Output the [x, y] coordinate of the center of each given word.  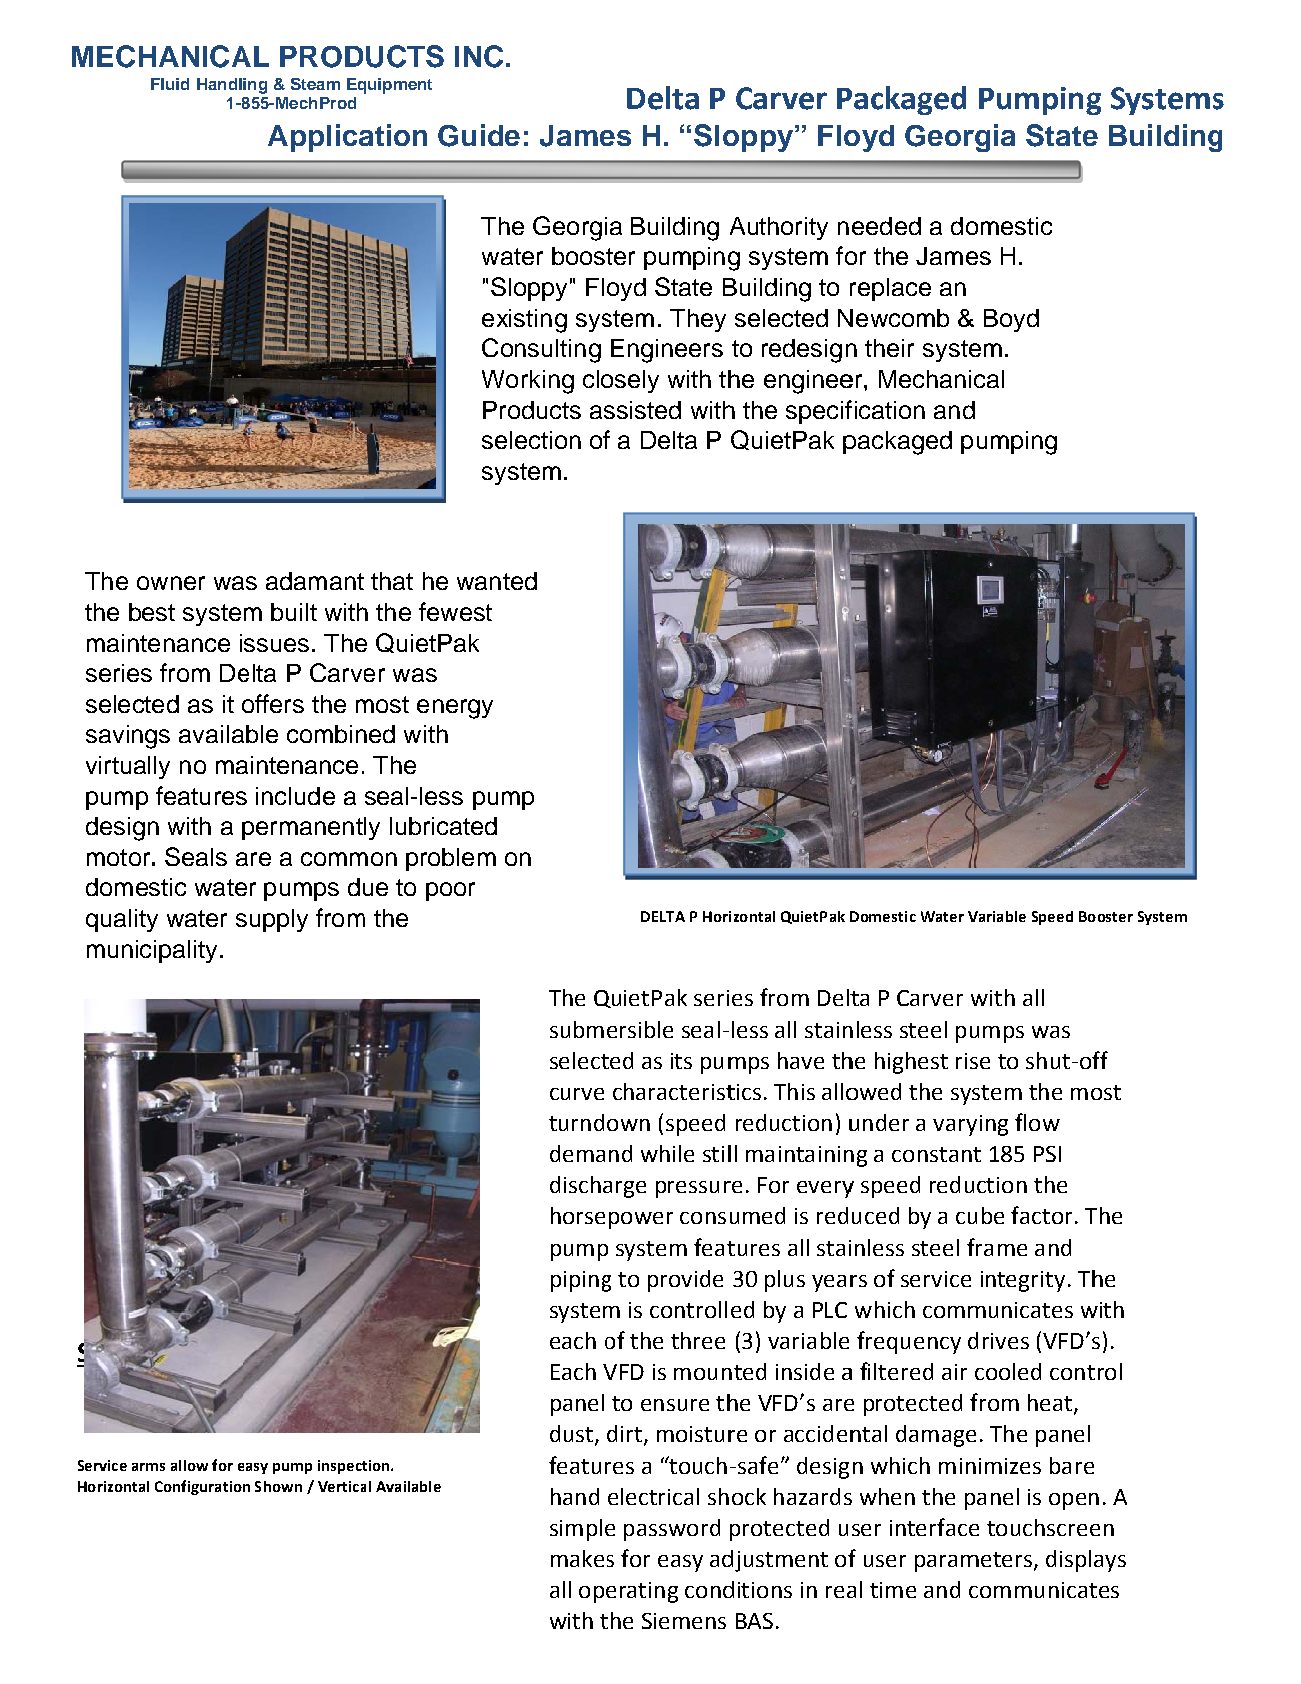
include [295, 796]
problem [451, 859]
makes [582, 1558]
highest [911, 1063]
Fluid [170, 84]
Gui [461, 135]
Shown [278, 1486]
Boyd [1011, 320]
